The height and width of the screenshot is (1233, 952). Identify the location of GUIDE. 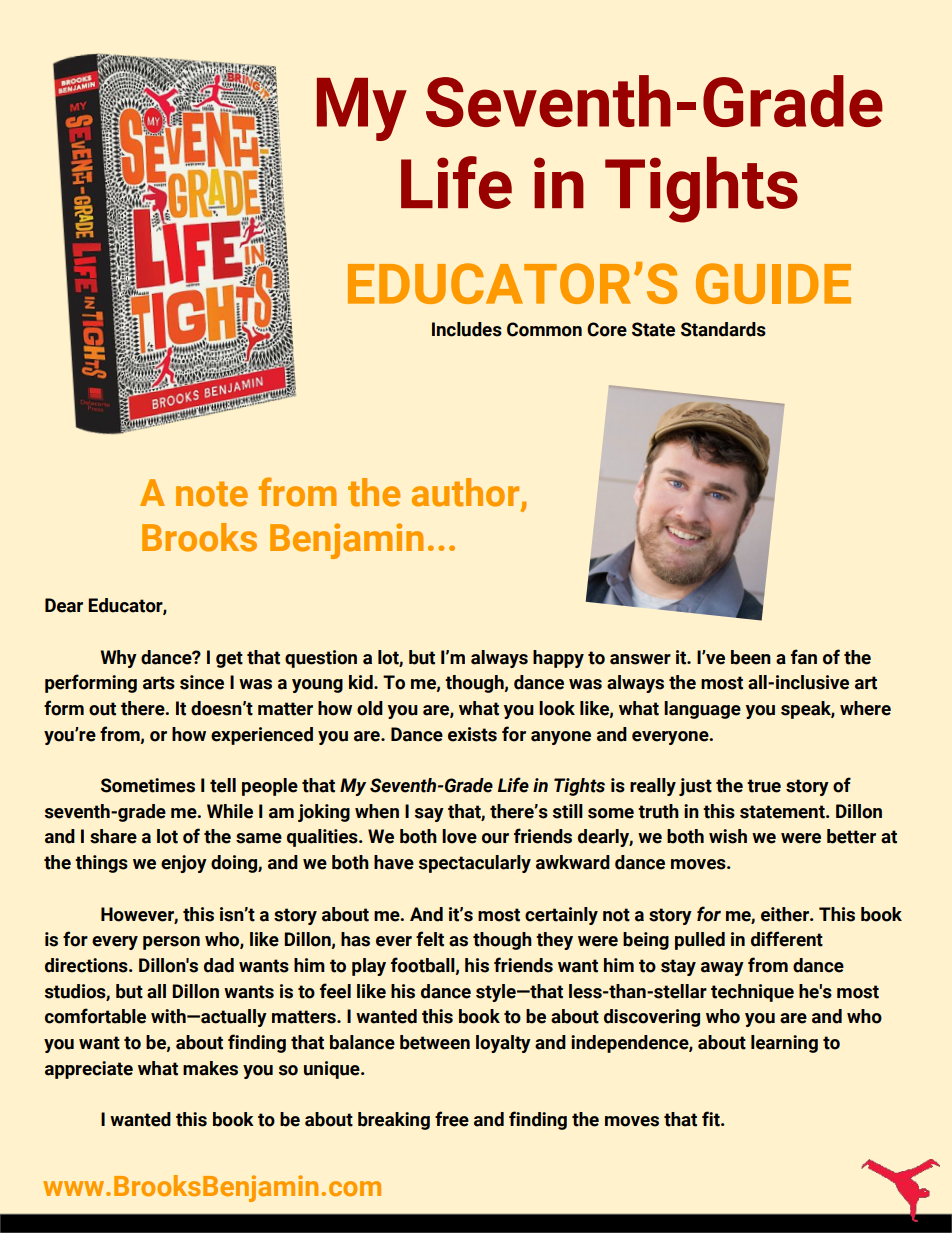
(773, 283).
